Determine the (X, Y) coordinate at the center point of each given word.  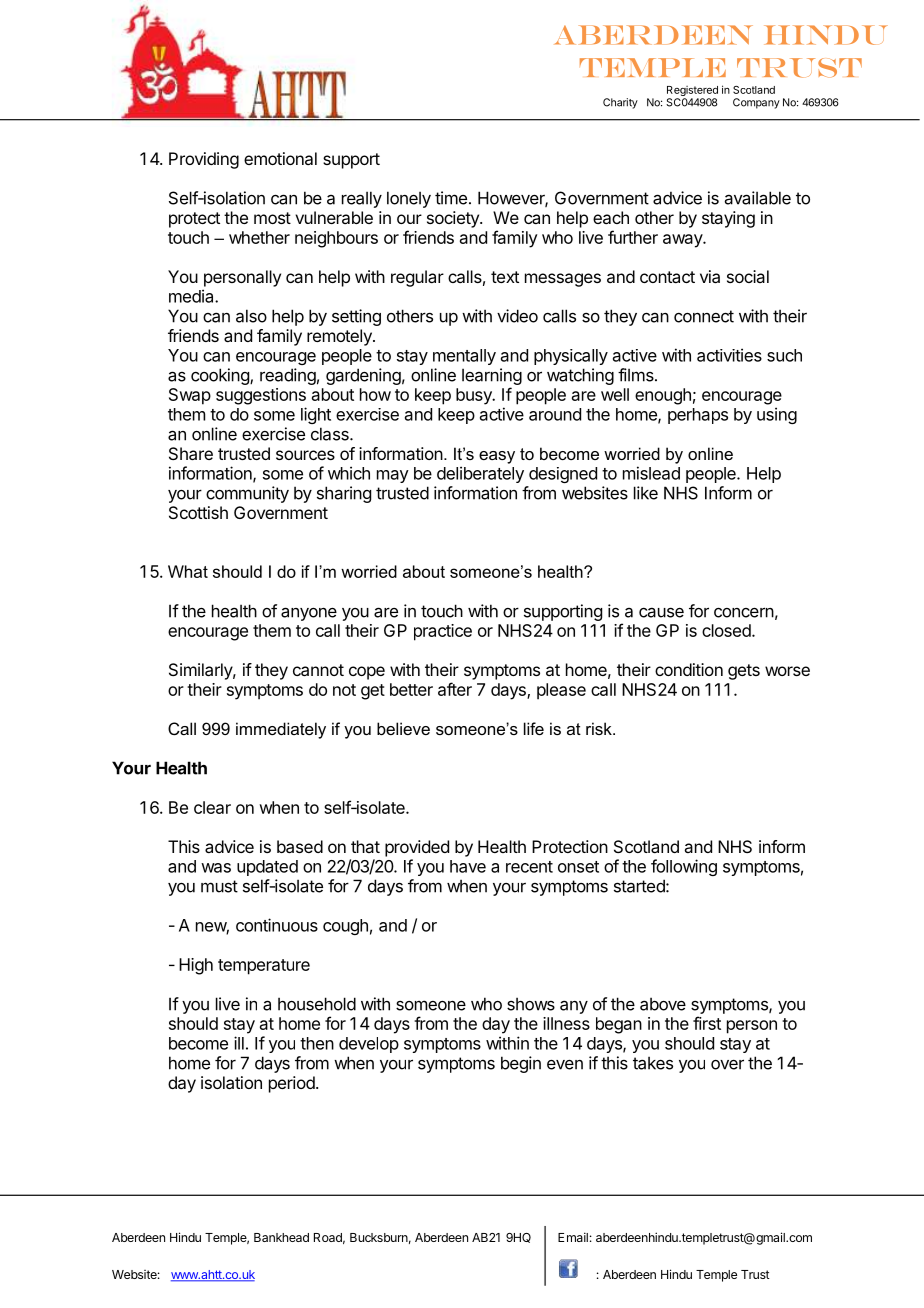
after (455, 689)
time (451, 198)
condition (689, 669)
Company (756, 103)
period (293, 1084)
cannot (318, 670)
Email (573, 1237)
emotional (280, 158)
